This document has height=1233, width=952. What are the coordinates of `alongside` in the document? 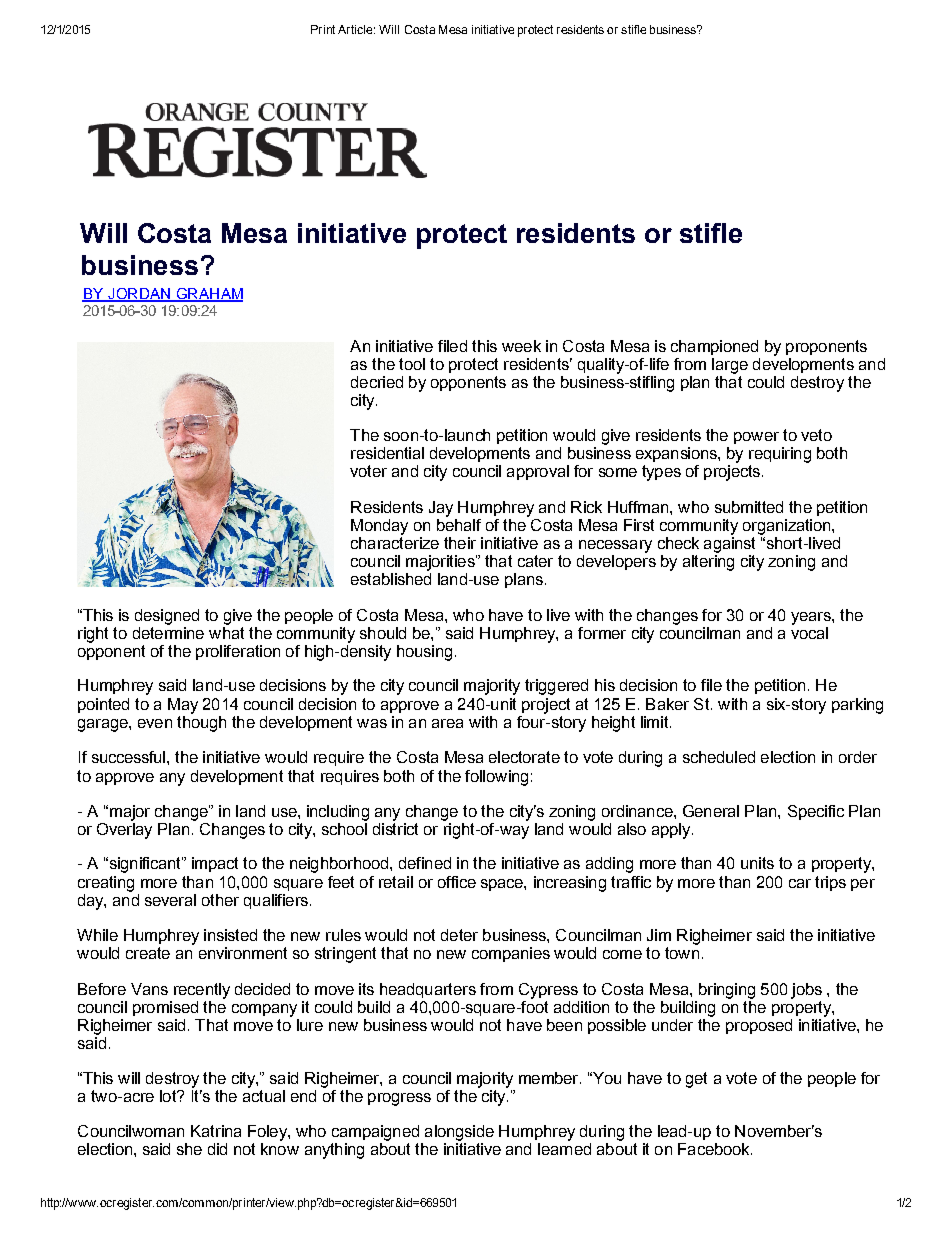 It's located at (459, 1133).
